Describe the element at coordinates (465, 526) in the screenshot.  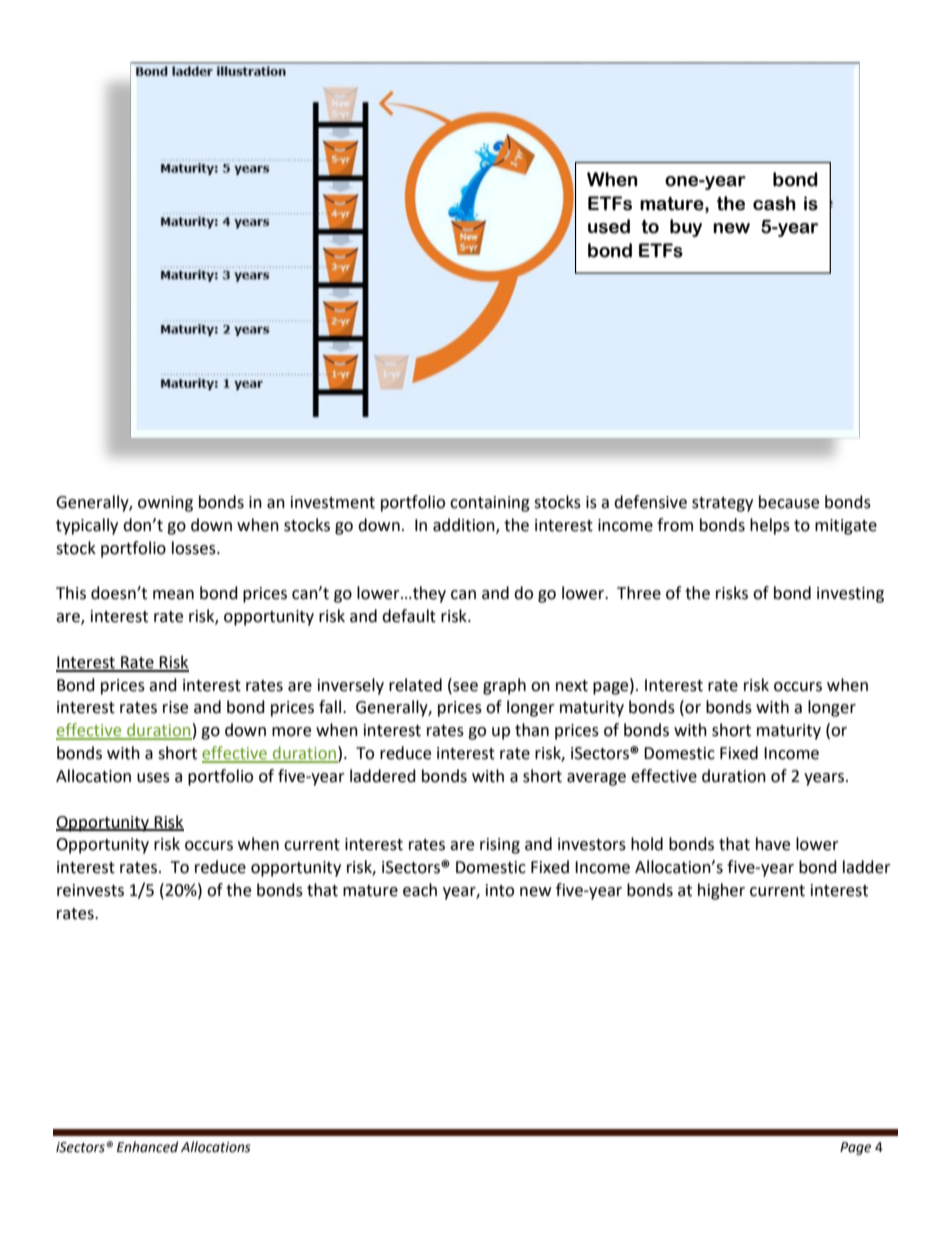
I see `addition` at that location.
